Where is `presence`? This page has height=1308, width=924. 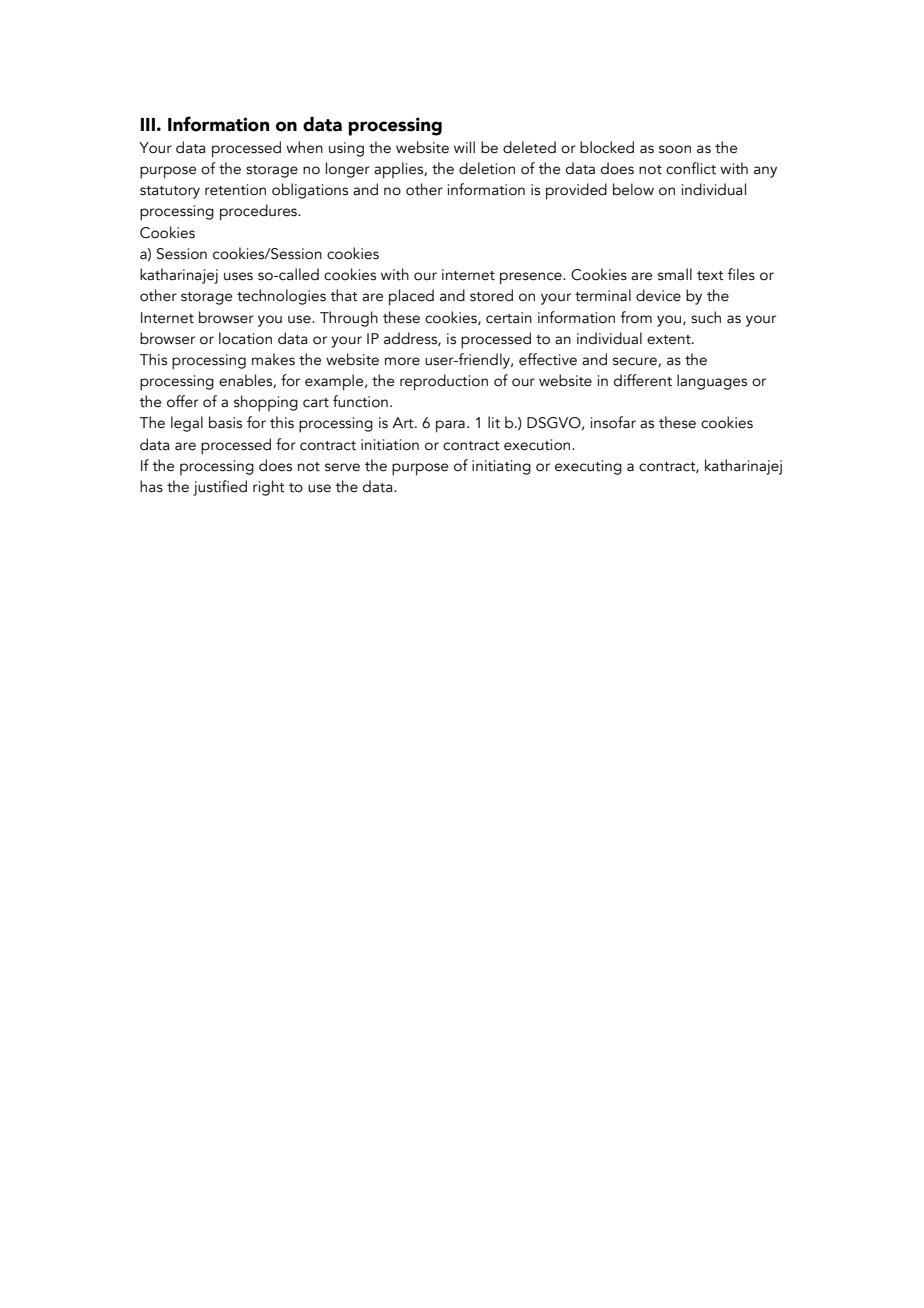 presence is located at coordinates (532, 278).
